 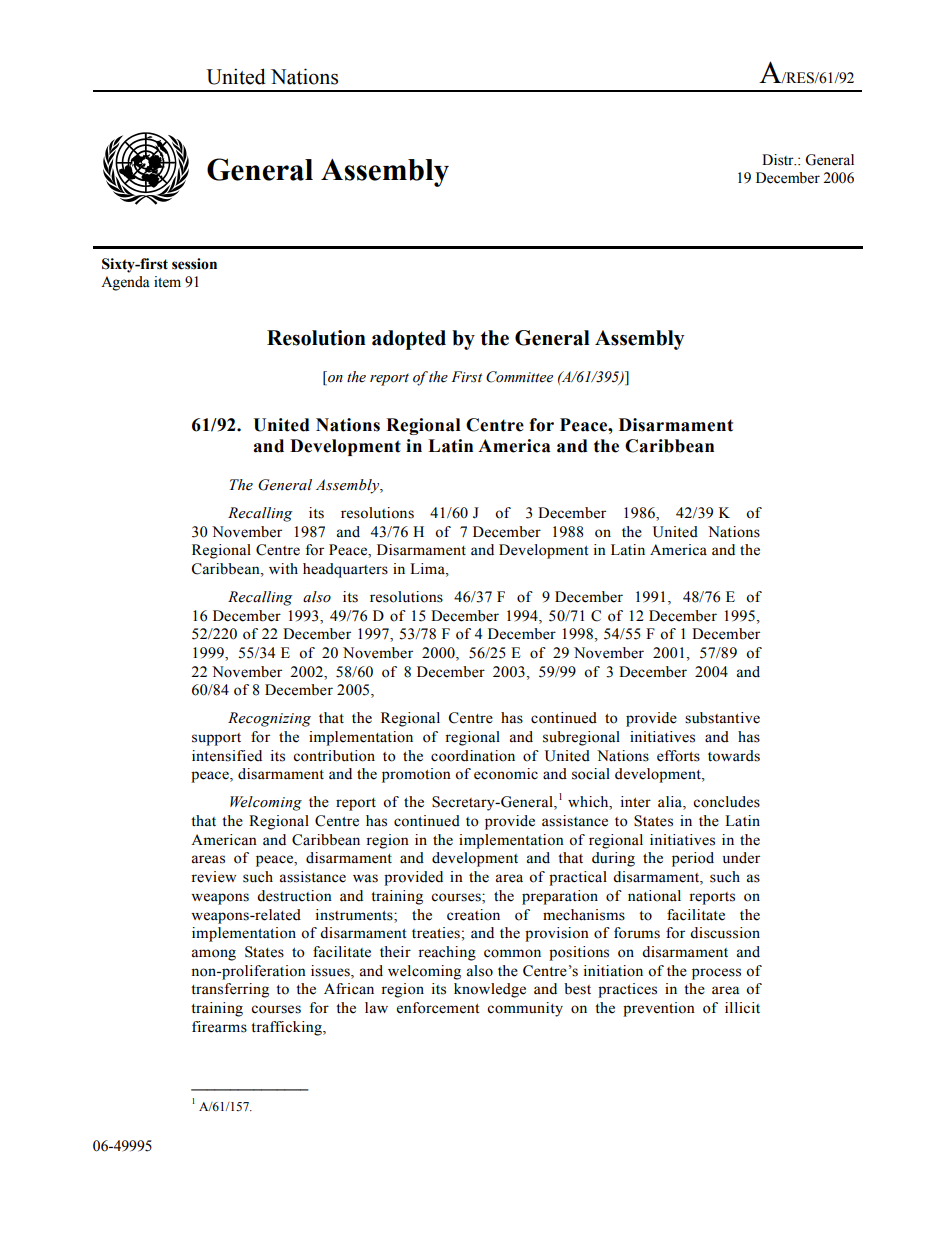 What do you see at coordinates (722, 718) in the screenshot?
I see `substantive` at bounding box center [722, 718].
